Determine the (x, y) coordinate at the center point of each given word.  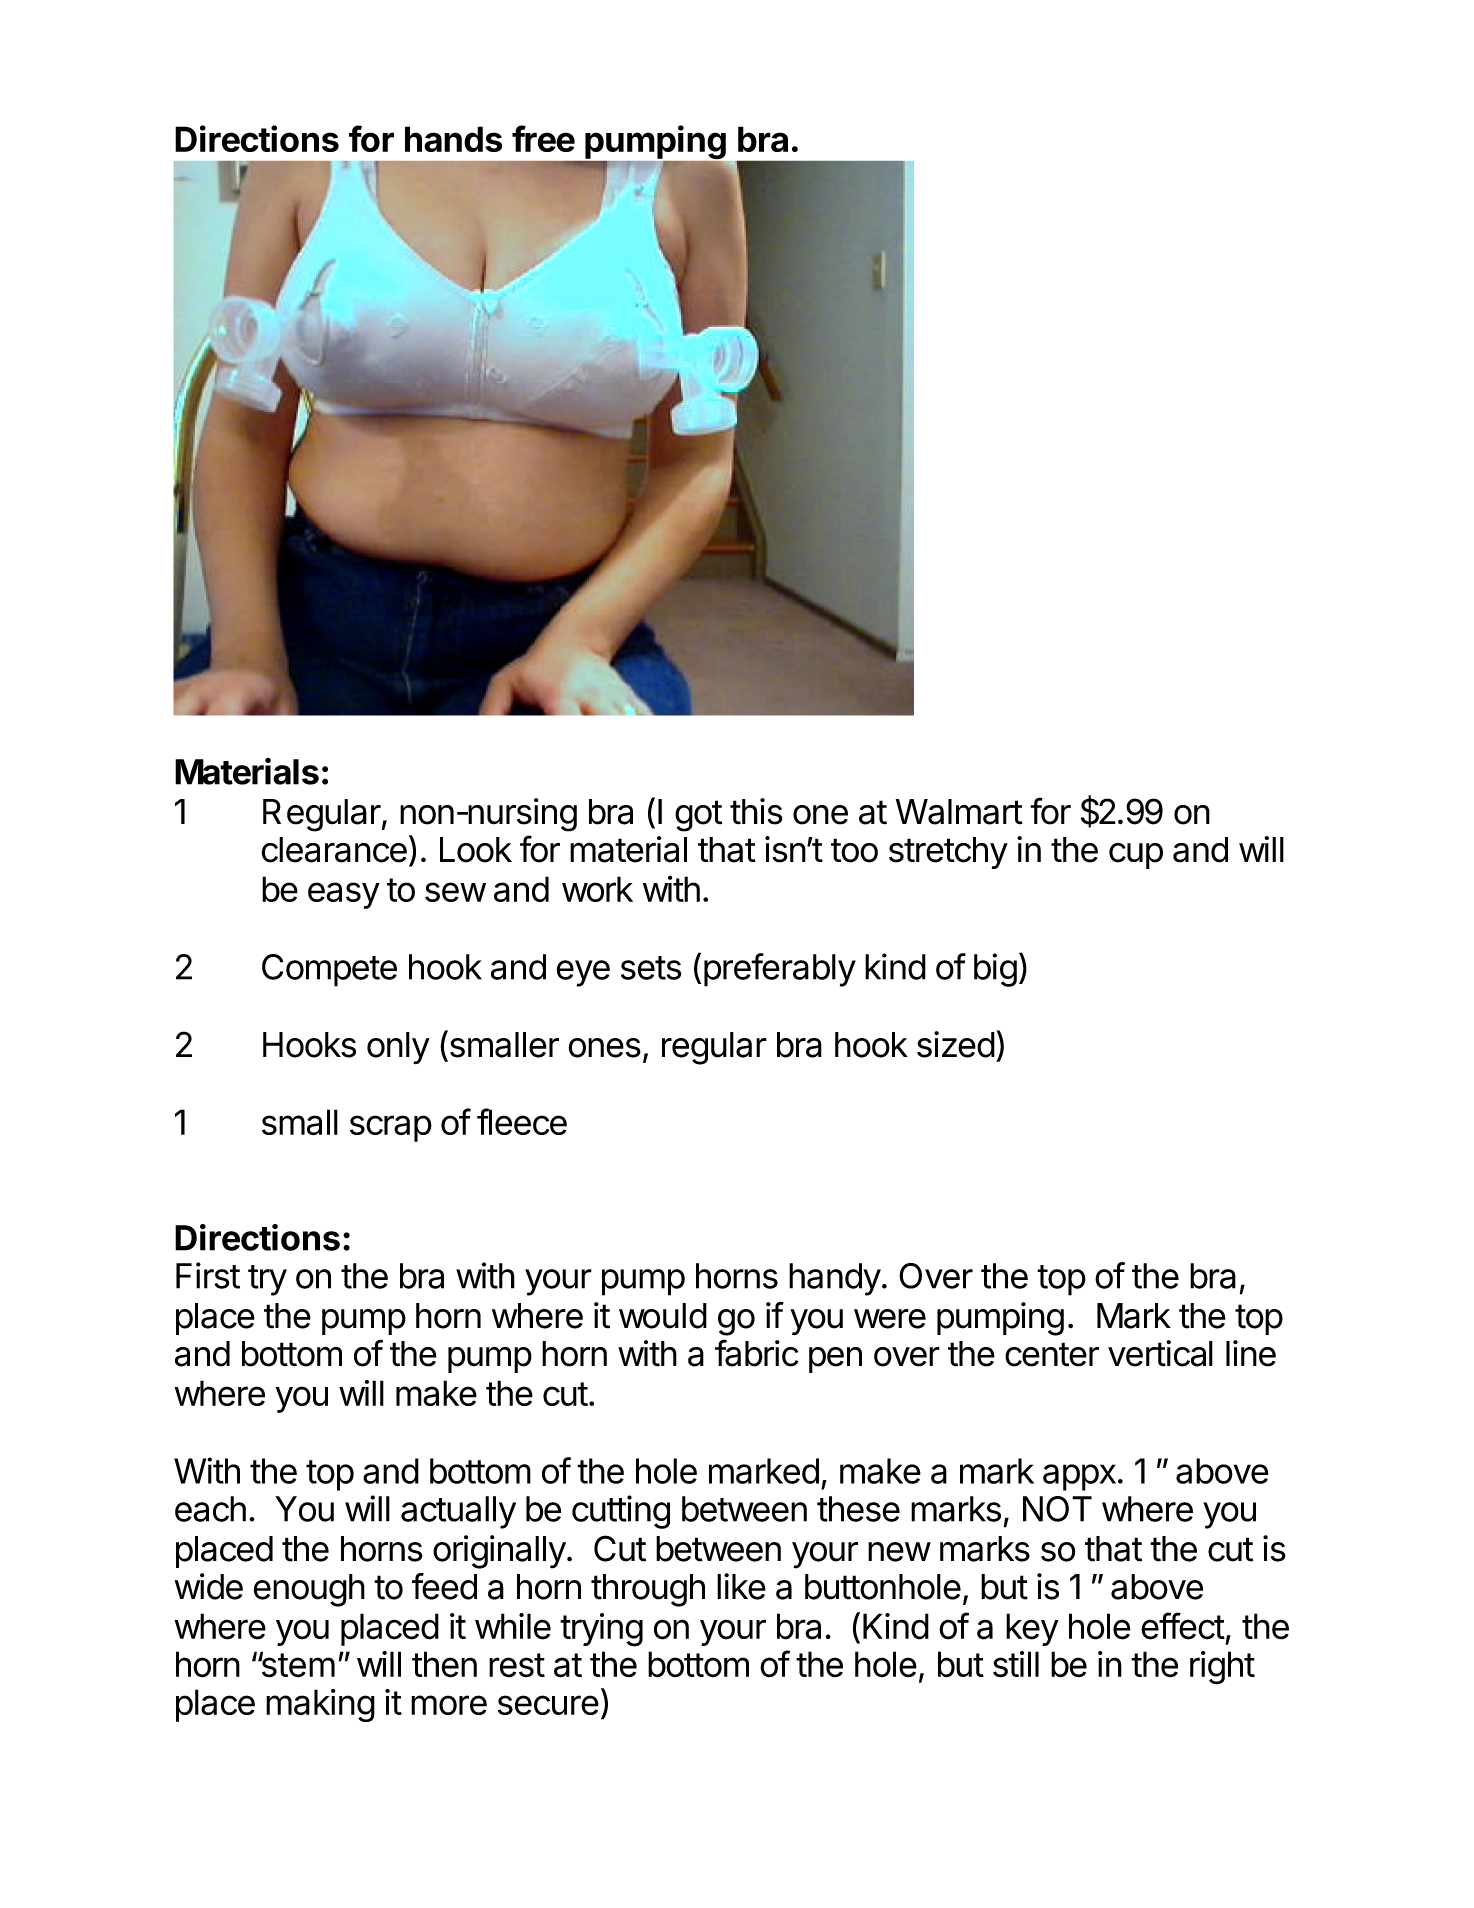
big (995, 970)
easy (344, 895)
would (663, 1316)
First (208, 1275)
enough (309, 1590)
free (543, 138)
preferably (780, 970)
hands (453, 139)
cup (1136, 856)
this (756, 811)
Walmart (959, 812)
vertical (1160, 1353)
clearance (334, 850)
